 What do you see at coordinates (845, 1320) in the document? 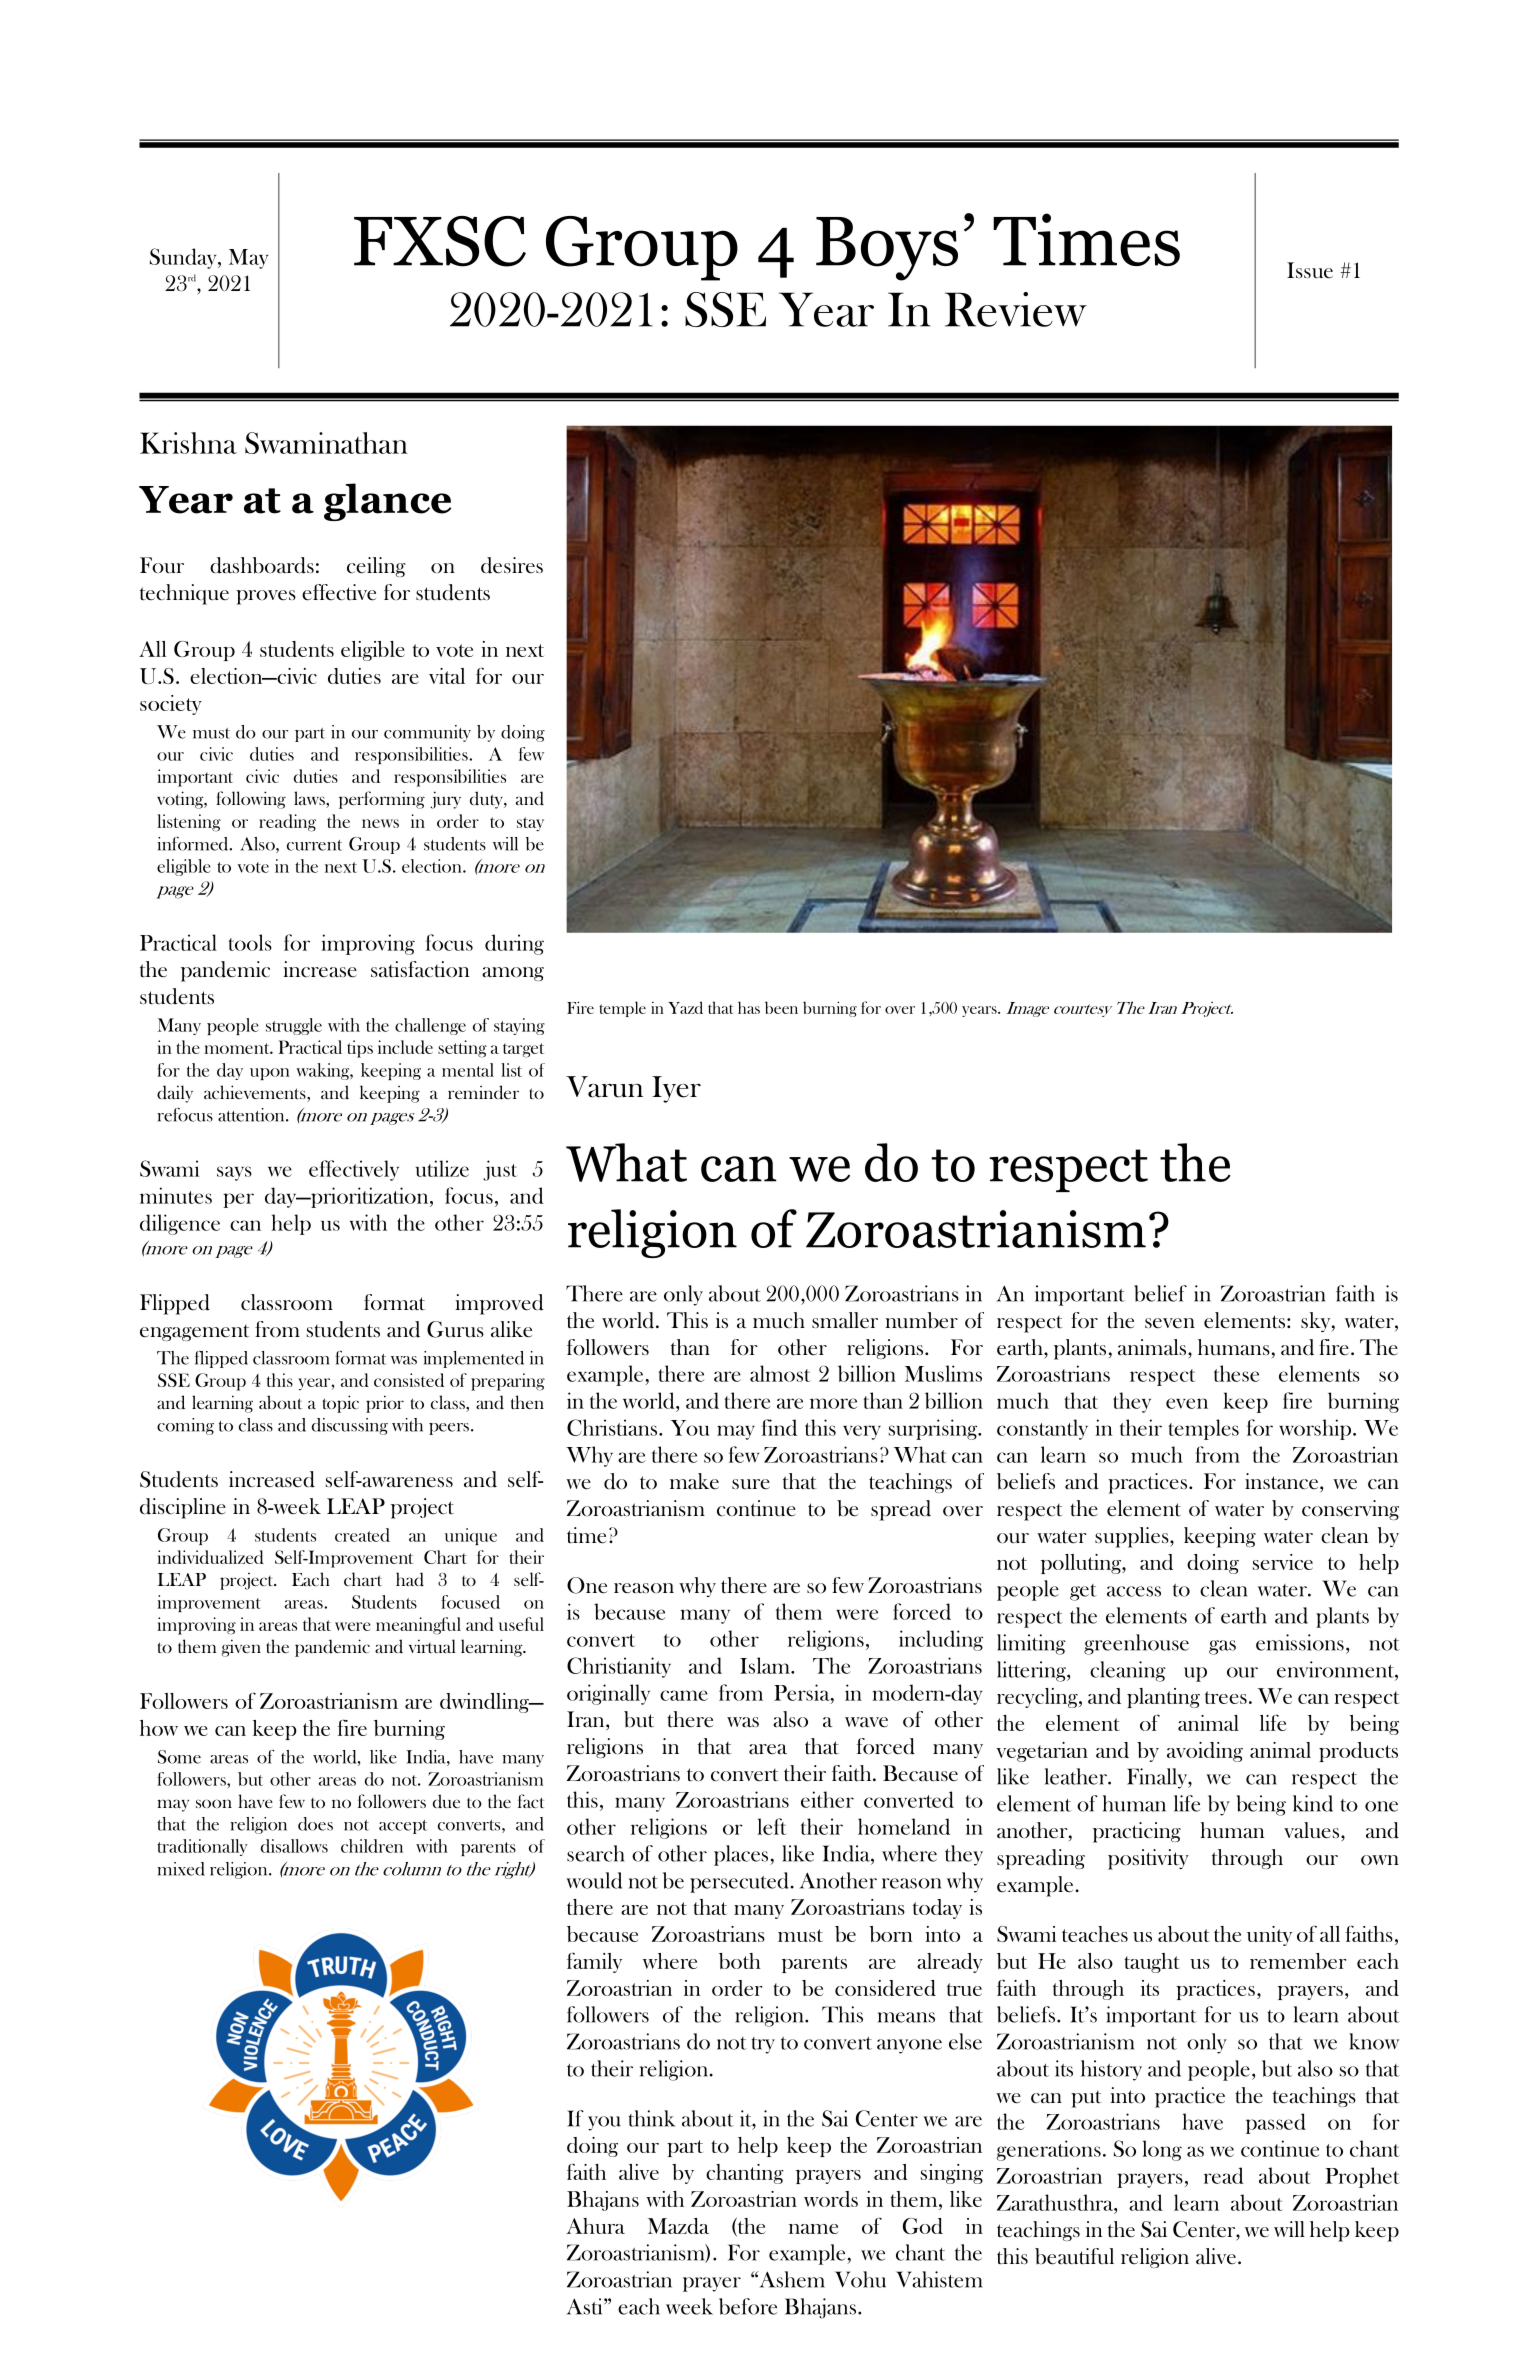
I see `smaller` at bounding box center [845, 1320].
